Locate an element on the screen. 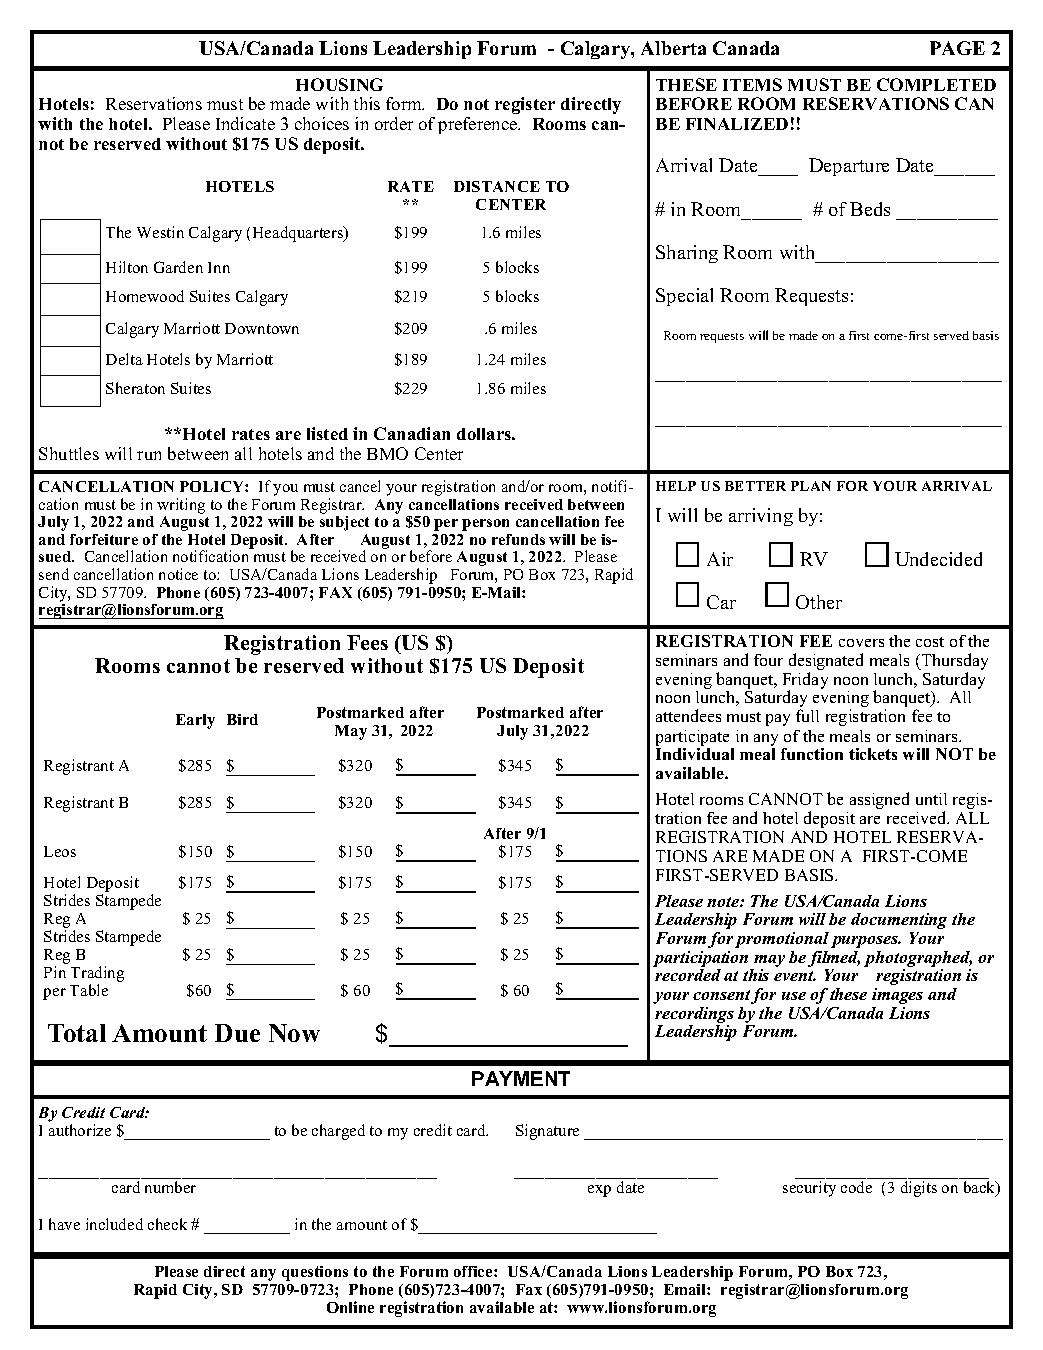 This screenshot has height=1350, width=1043. office is located at coordinates (474, 1271).
